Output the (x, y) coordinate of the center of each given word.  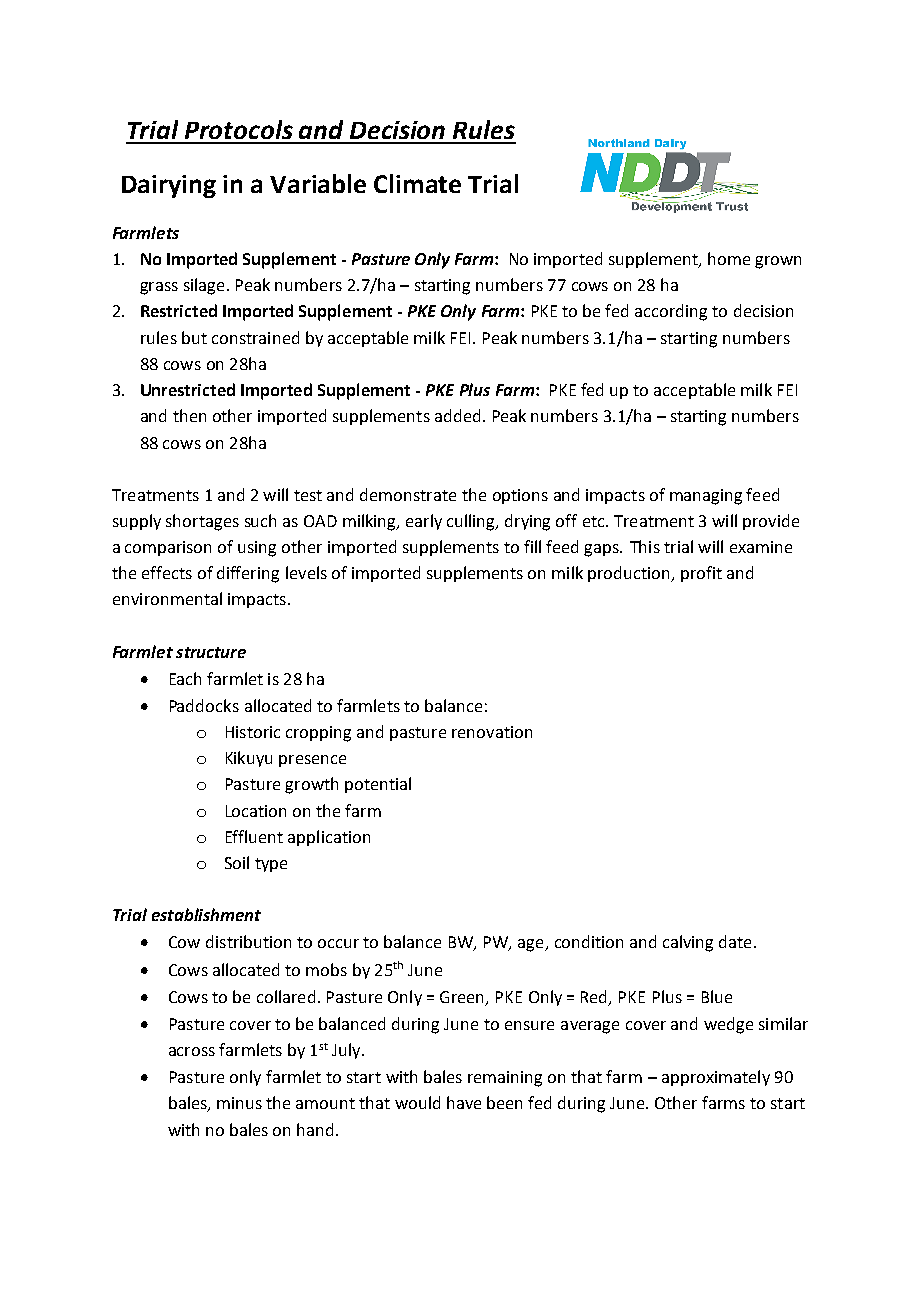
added (457, 415)
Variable (318, 183)
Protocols (239, 129)
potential (378, 785)
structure (211, 652)
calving (688, 943)
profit (701, 574)
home (729, 258)
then (189, 415)
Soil (237, 862)
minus (239, 1103)
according (671, 312)
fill (532, 546)
